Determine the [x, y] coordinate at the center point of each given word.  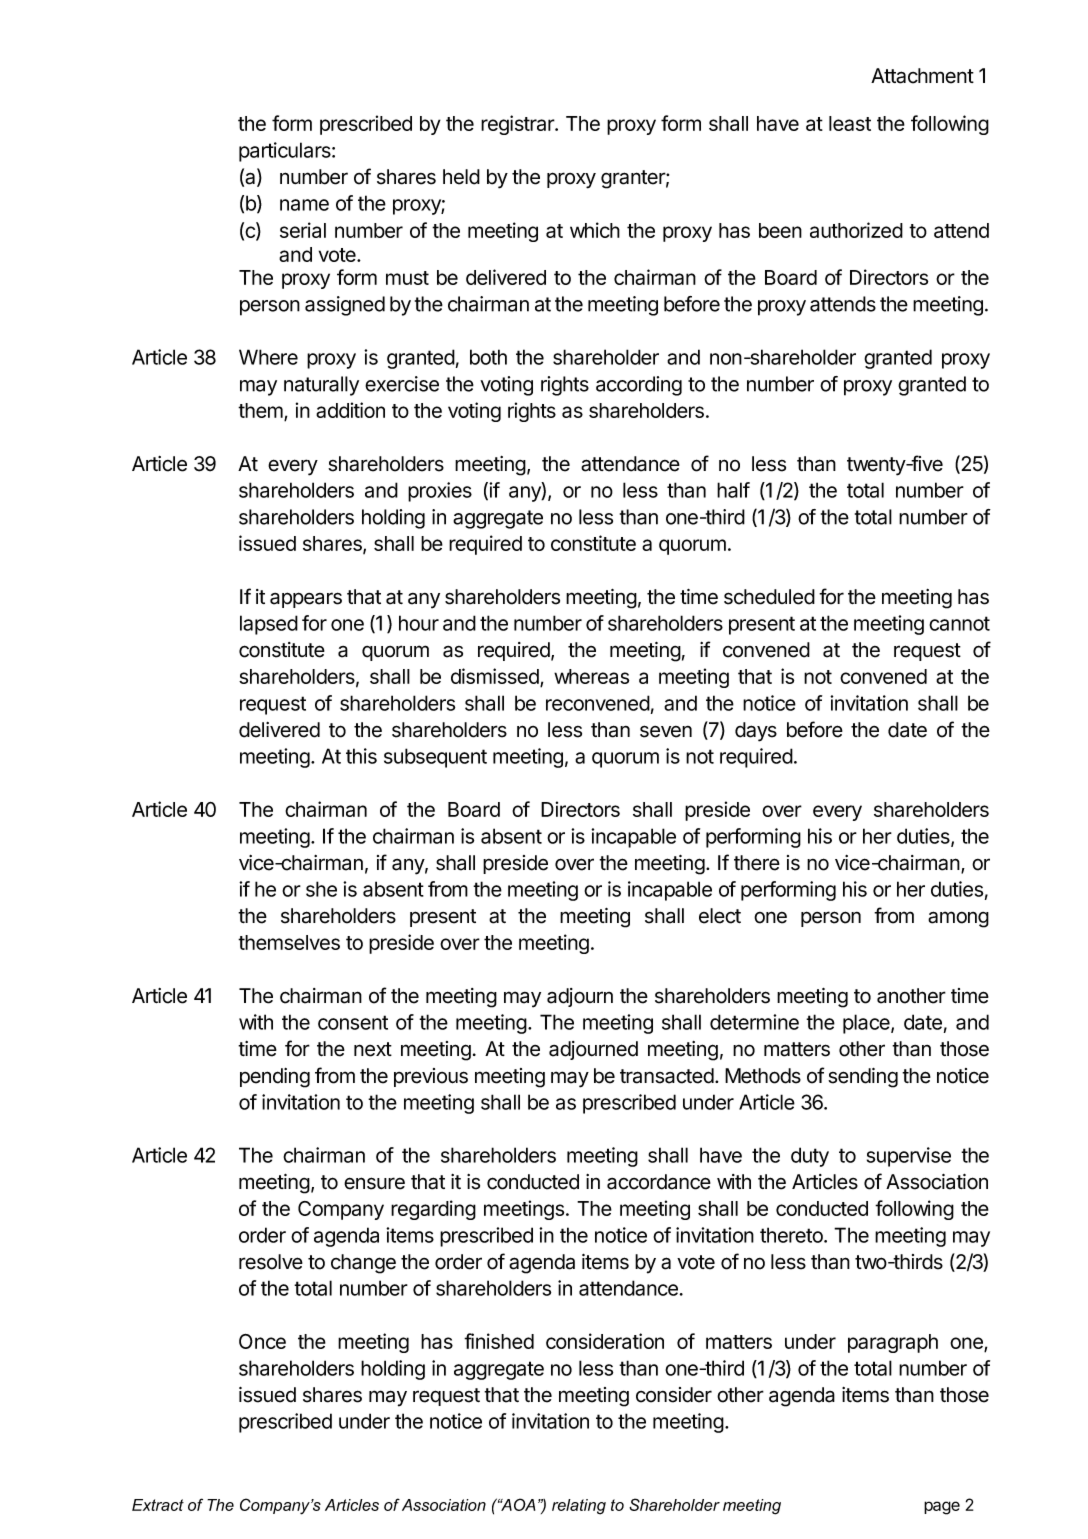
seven [666, 731]
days [756, 732]
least [850, 123]
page [942, 1508]
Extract [158, 1505]
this [361, 756]
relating [579, 1507]
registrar [518, 125]
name [304, 205]
